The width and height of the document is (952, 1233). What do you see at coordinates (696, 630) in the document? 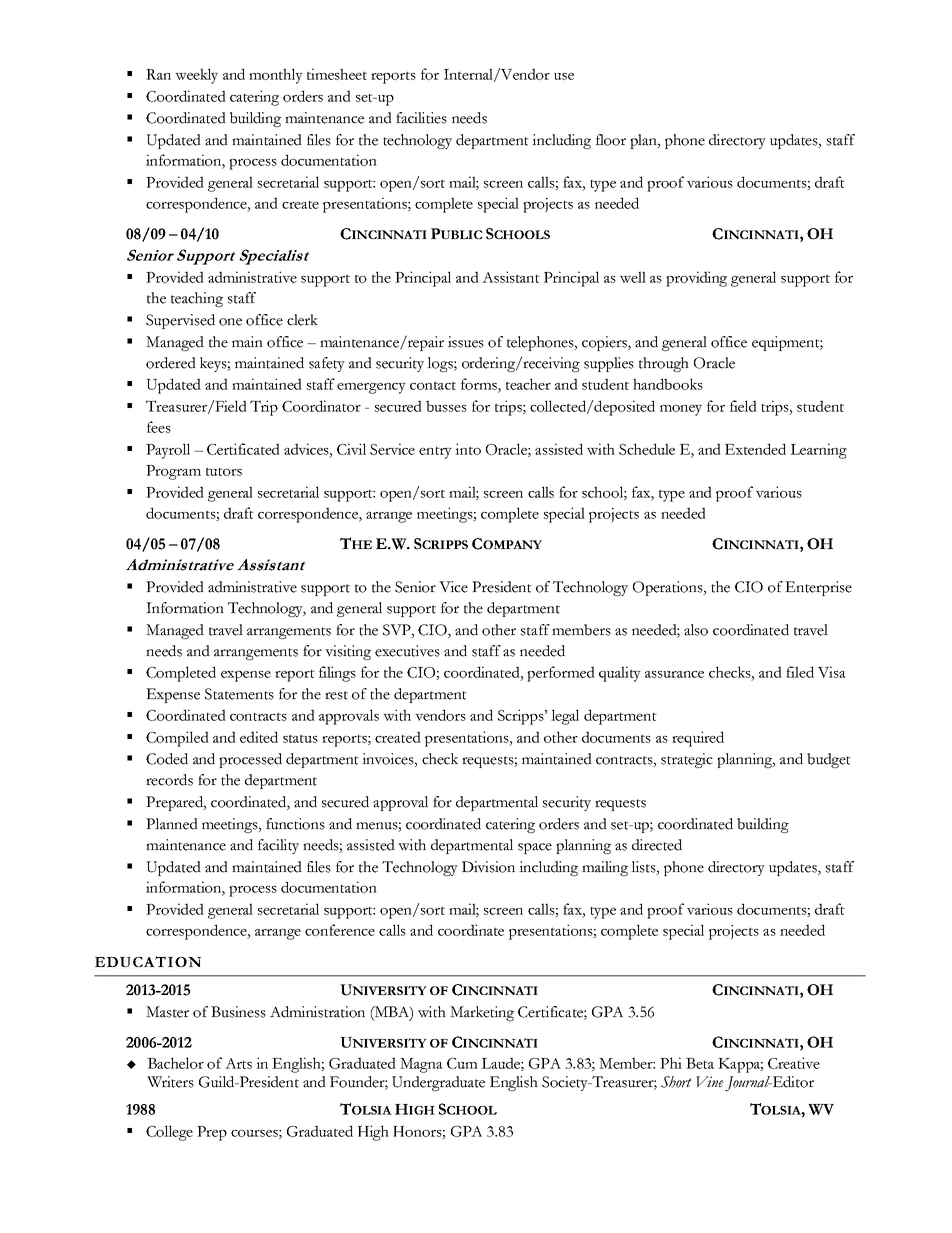
I see `also` at bounding box center [696, 630].
